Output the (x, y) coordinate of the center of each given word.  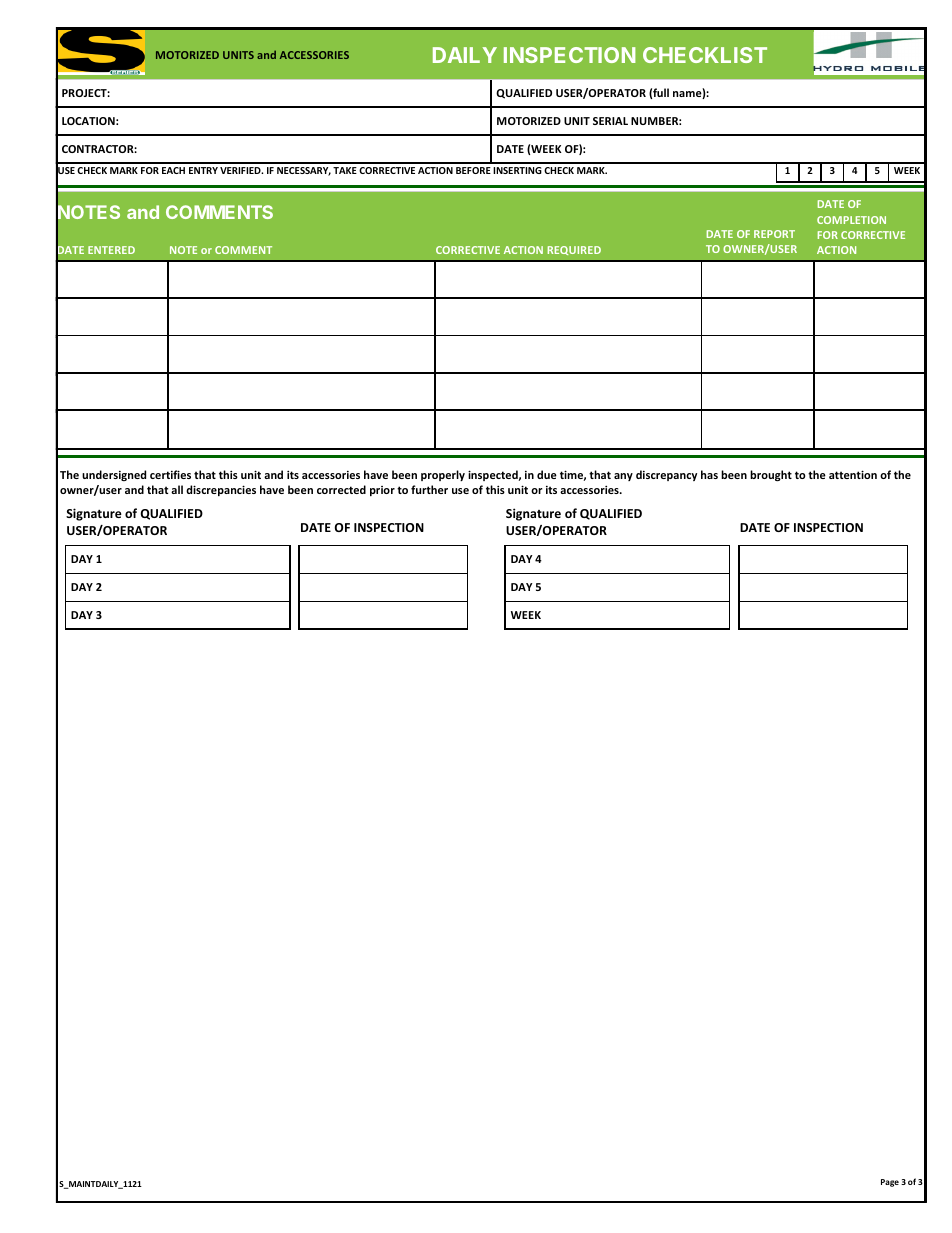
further (429, 489)
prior (382, 491)
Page (890, 1183)
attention (853, 474)
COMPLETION (851, 220)
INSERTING (517, 170)
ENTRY (203, 170)
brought (771, 476)
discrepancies (221, 490)
